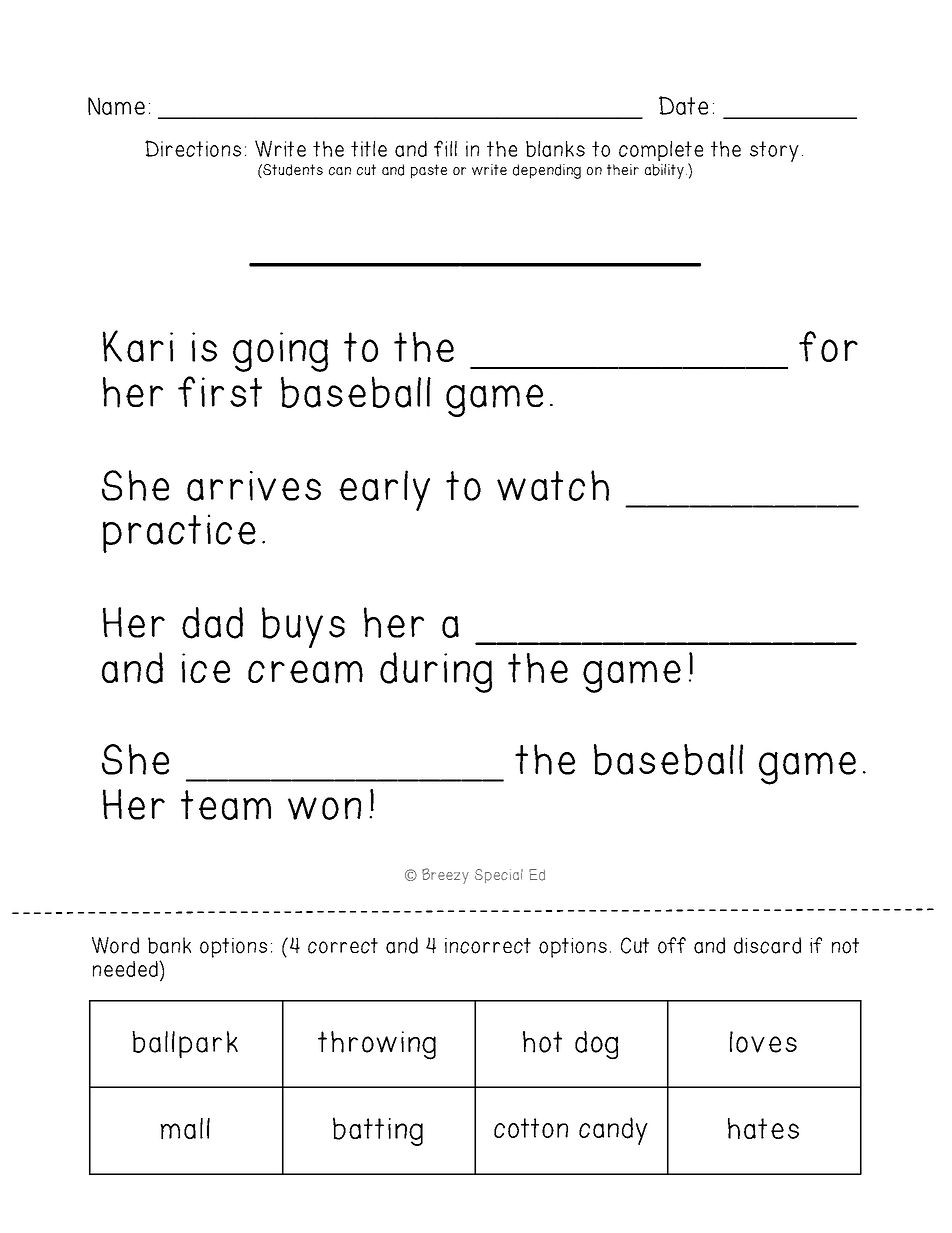 Image resolution: width=952 pixels, height=1233 pixels. I want to click on mall, so click(185, 1129).
